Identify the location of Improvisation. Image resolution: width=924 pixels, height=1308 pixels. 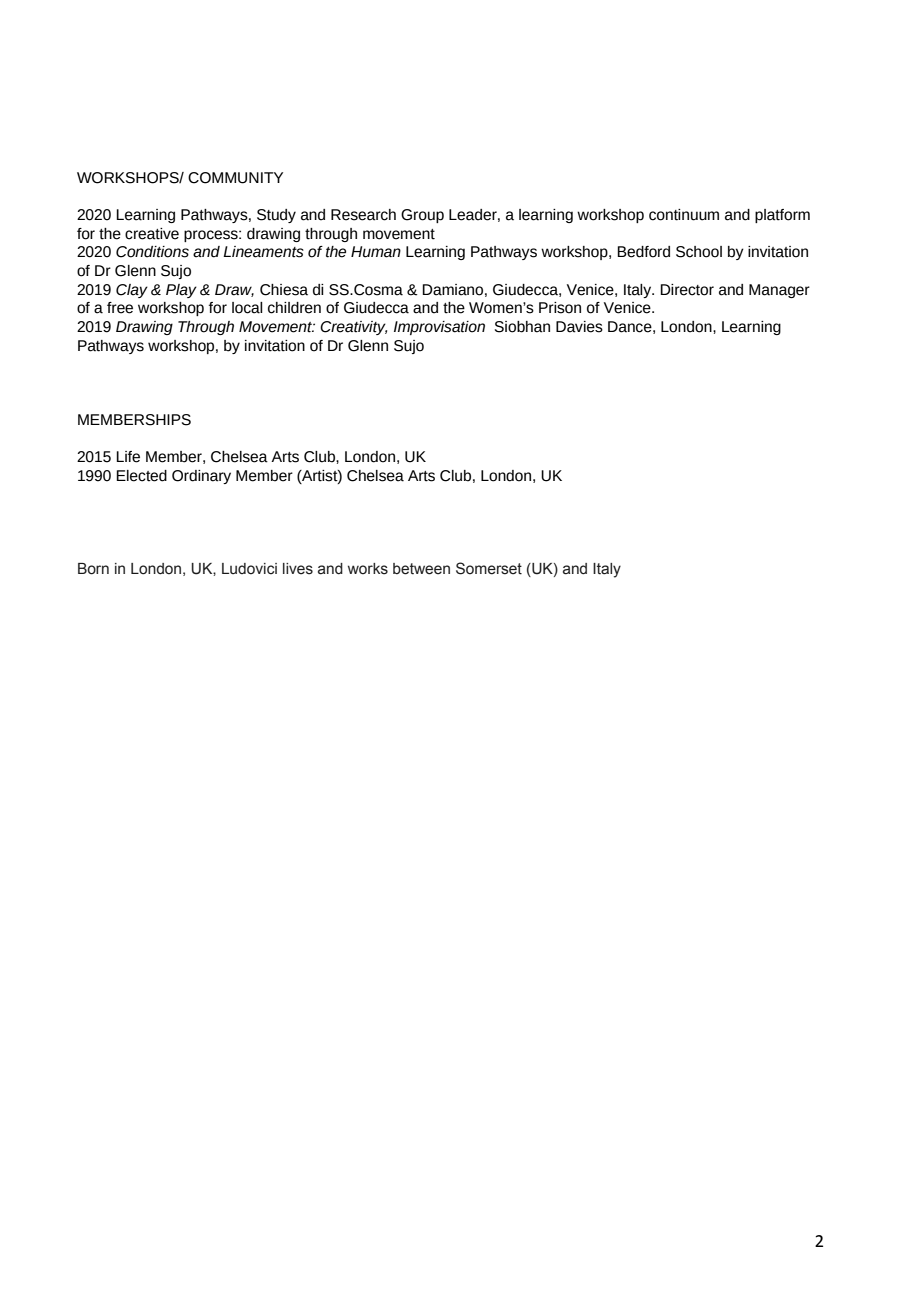
(439, 328).
